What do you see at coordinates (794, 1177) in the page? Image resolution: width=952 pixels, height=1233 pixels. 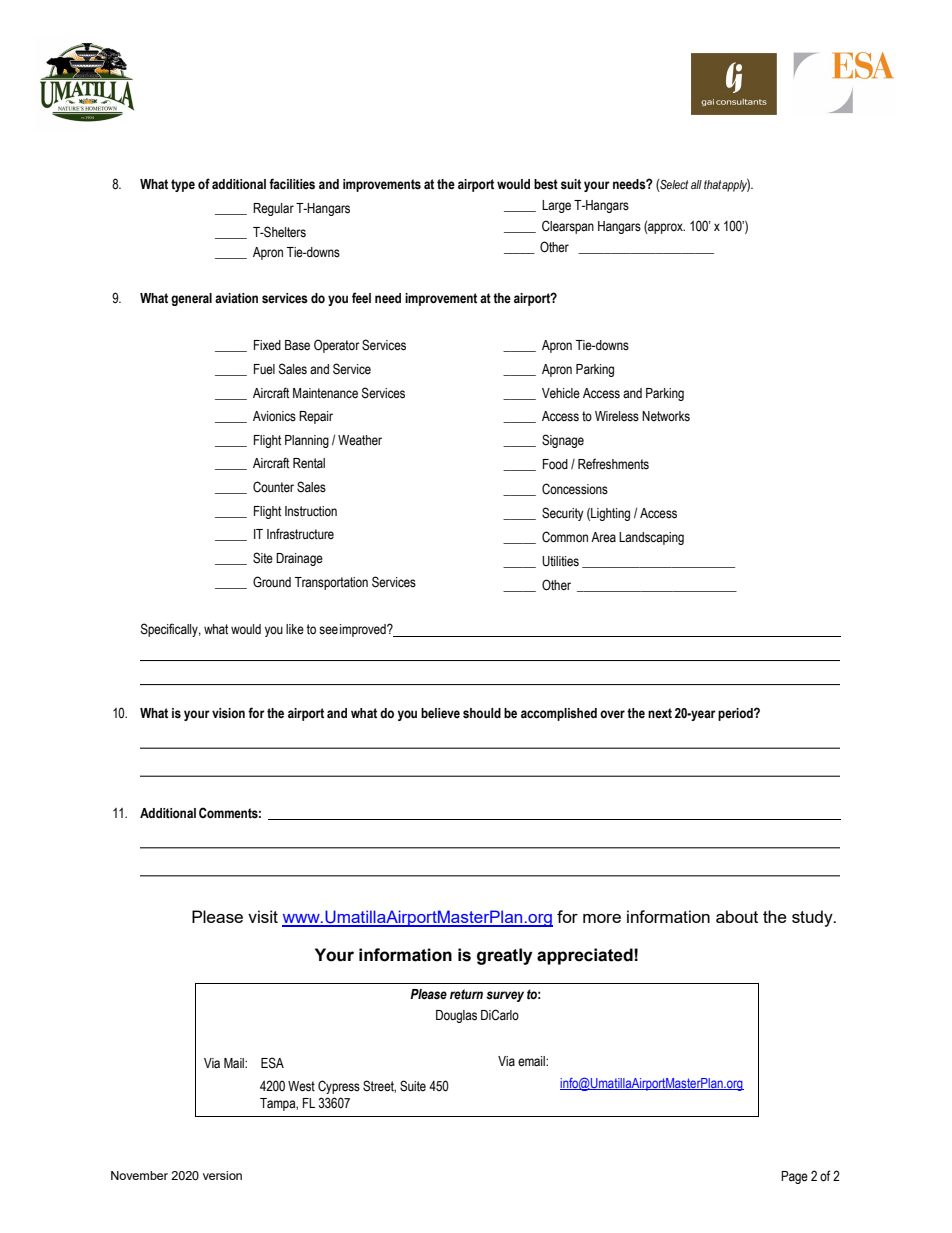 I see `Page` at bounding box center [794, 1177].
